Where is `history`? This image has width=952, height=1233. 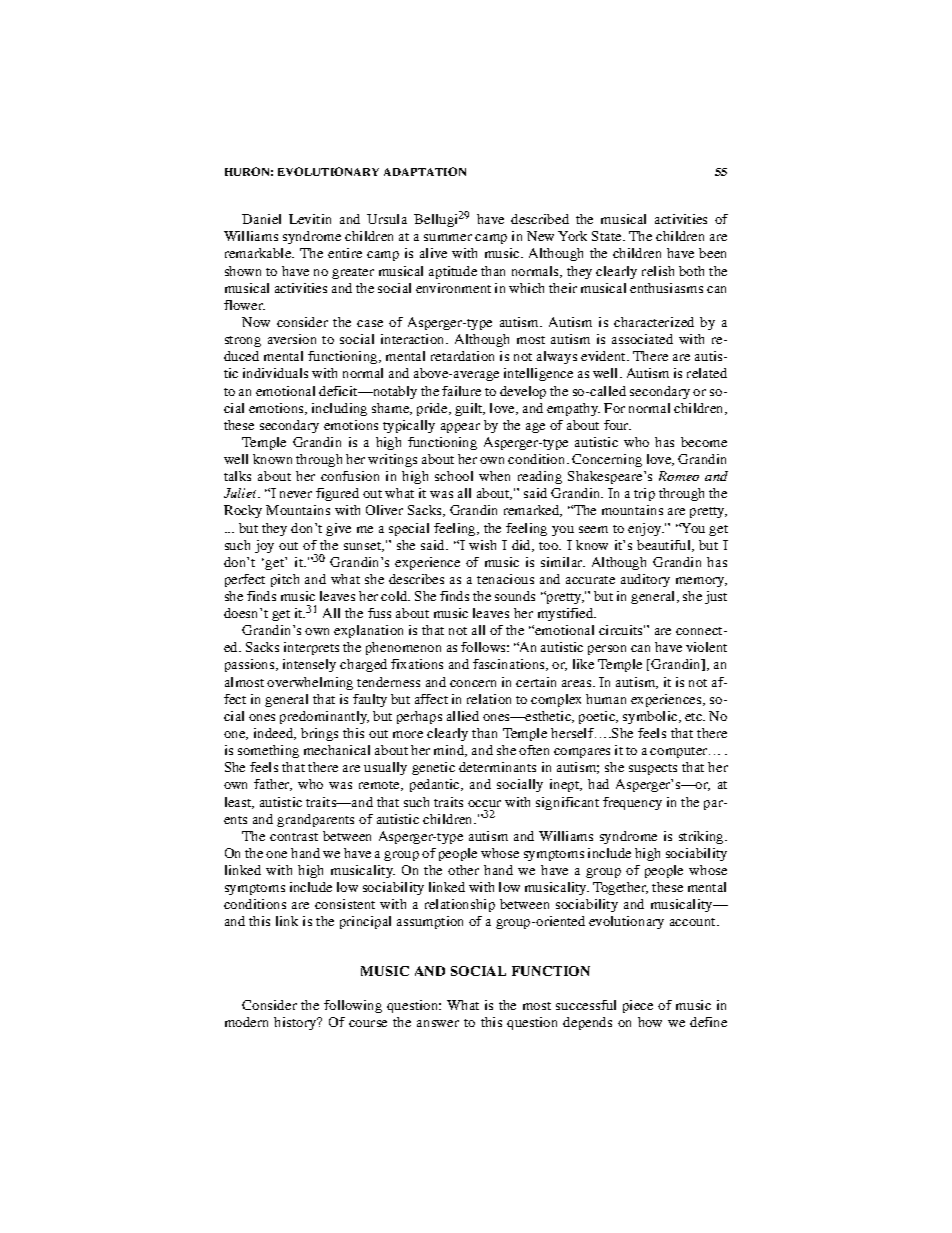 history is located at coordinates (296, 1023).
